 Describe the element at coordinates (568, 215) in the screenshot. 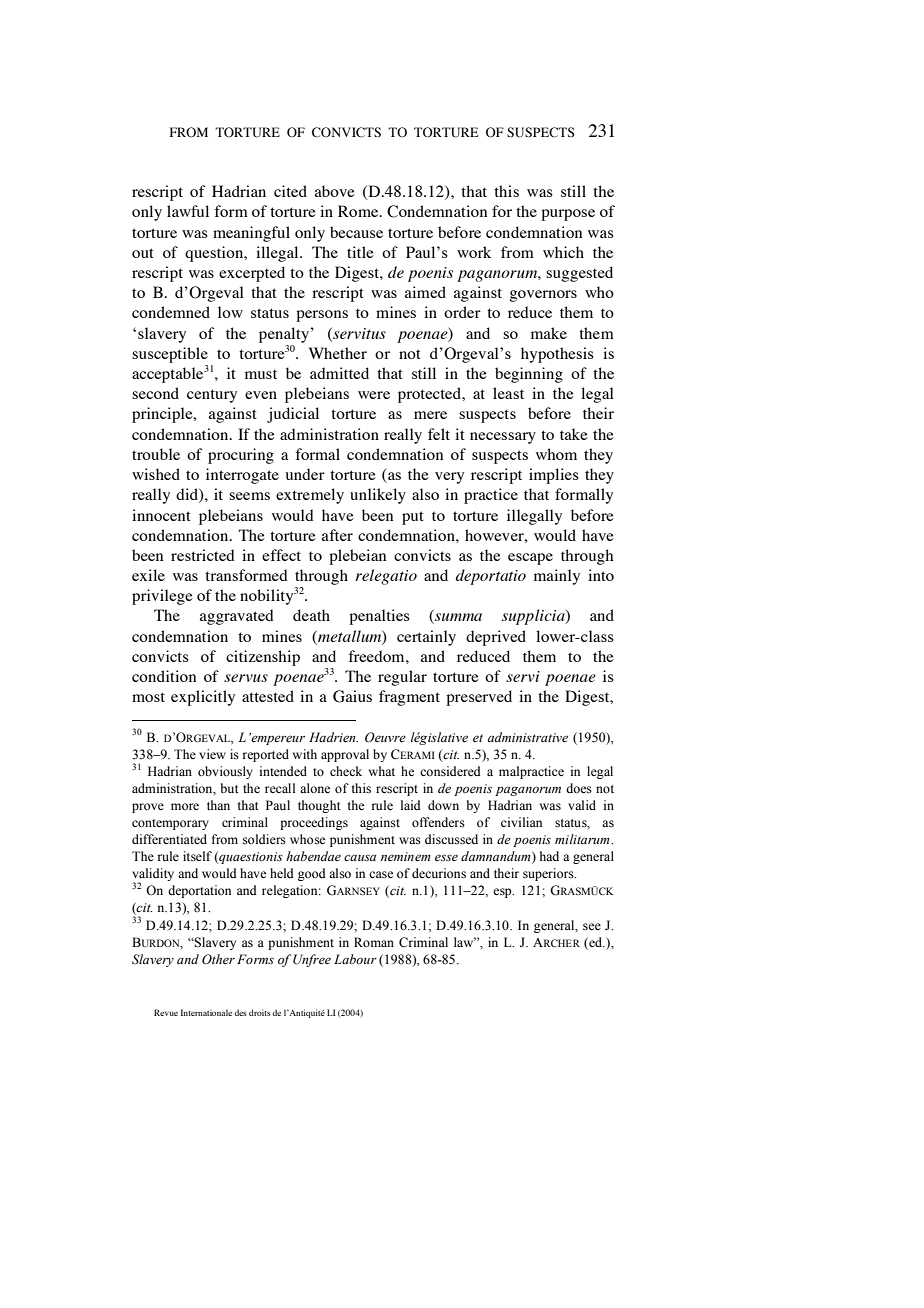

I see `purpose` at that location.
